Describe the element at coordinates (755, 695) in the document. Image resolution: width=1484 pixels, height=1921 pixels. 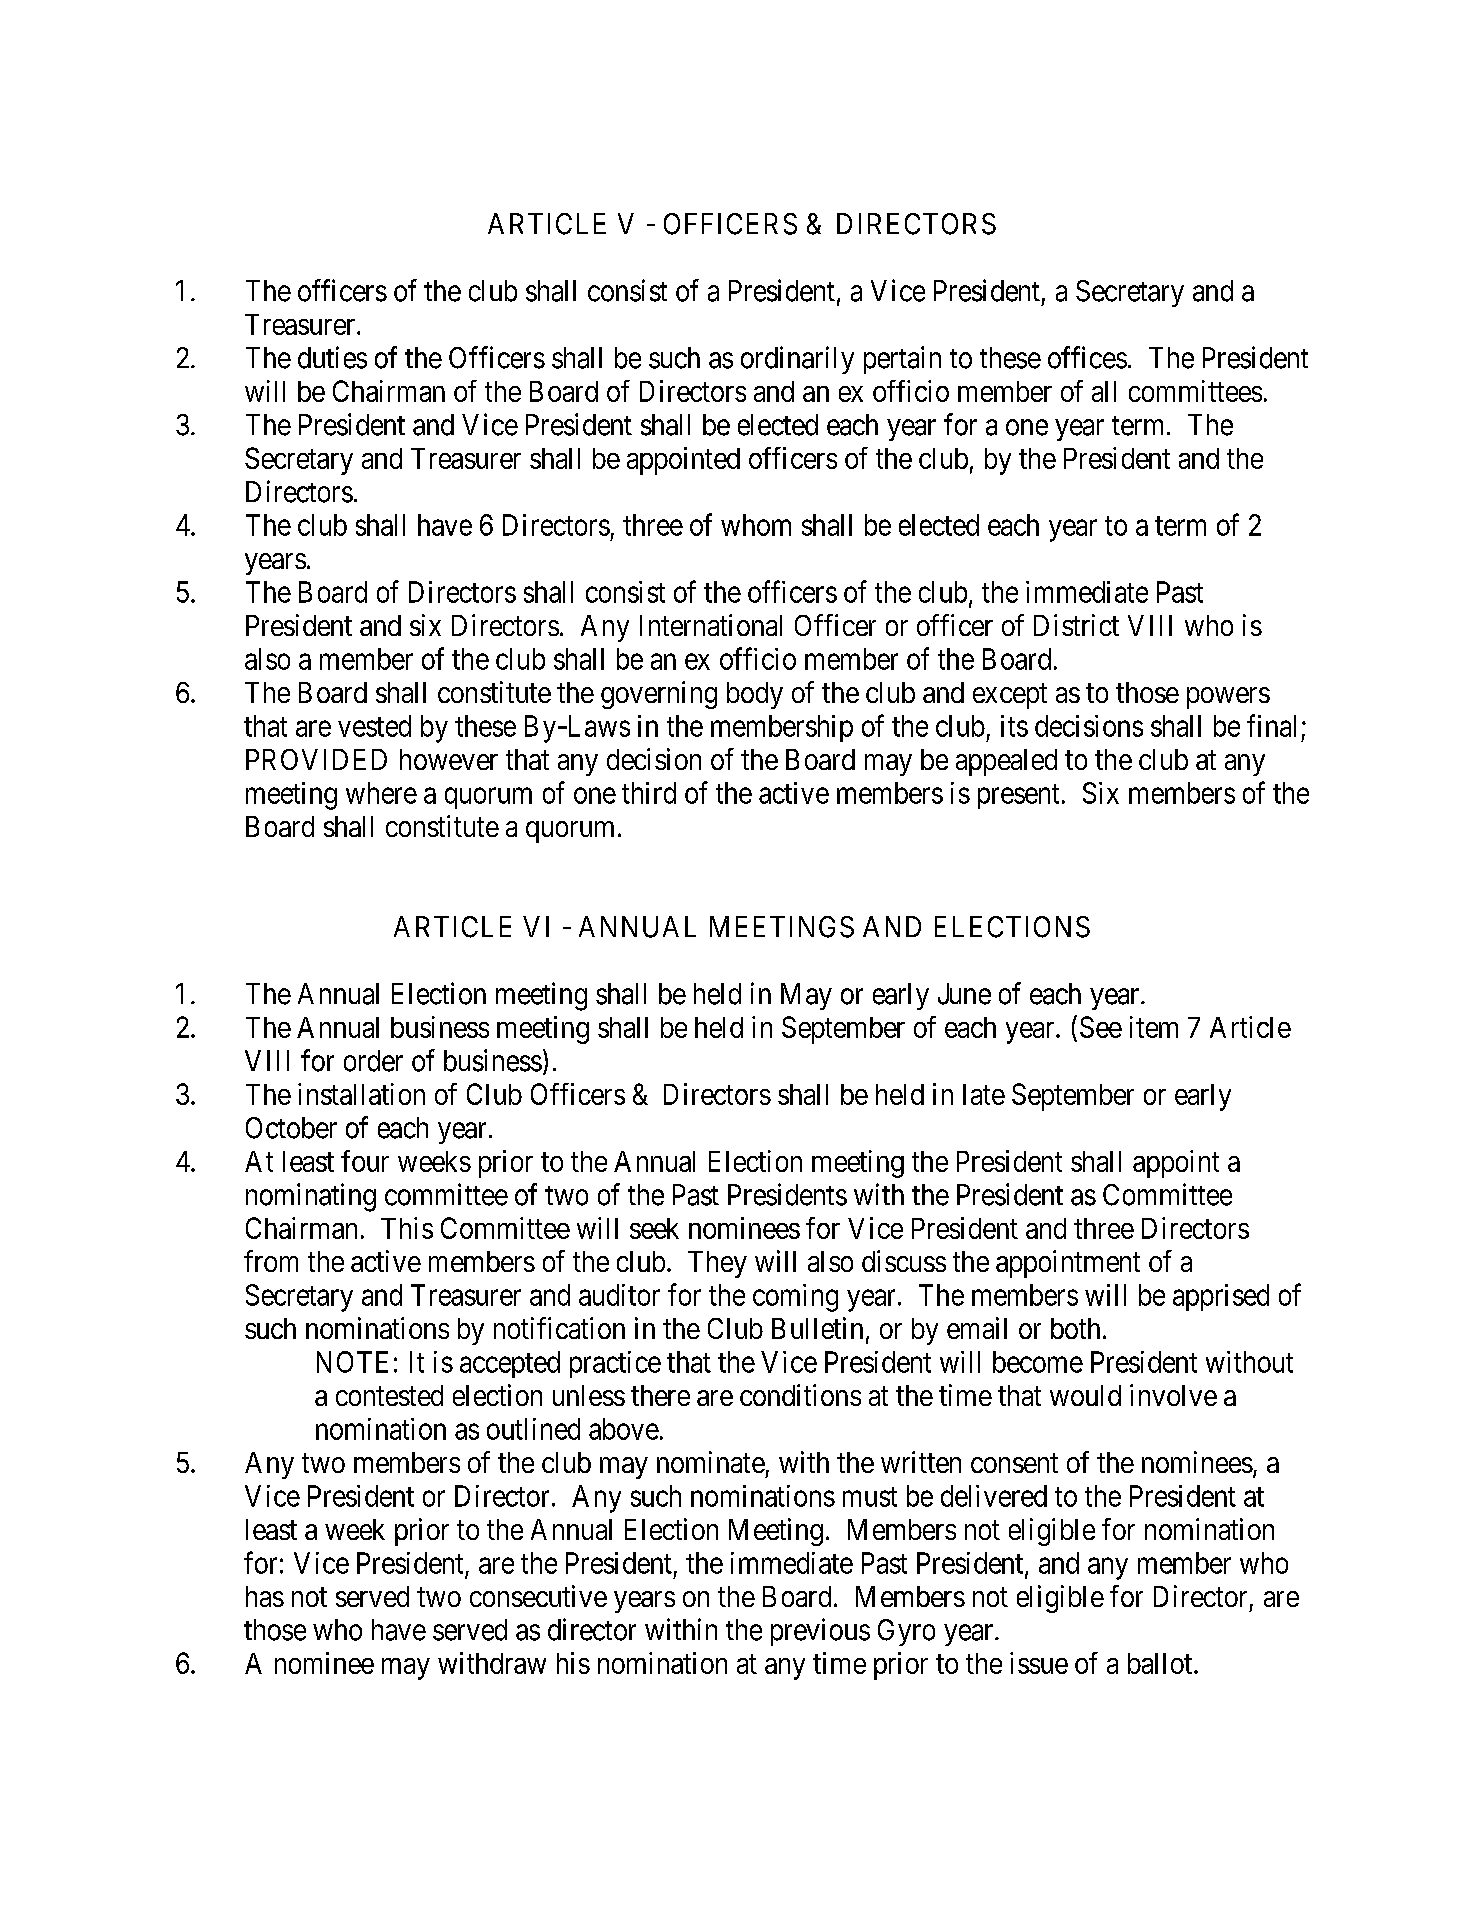
I see `body` at that location.
